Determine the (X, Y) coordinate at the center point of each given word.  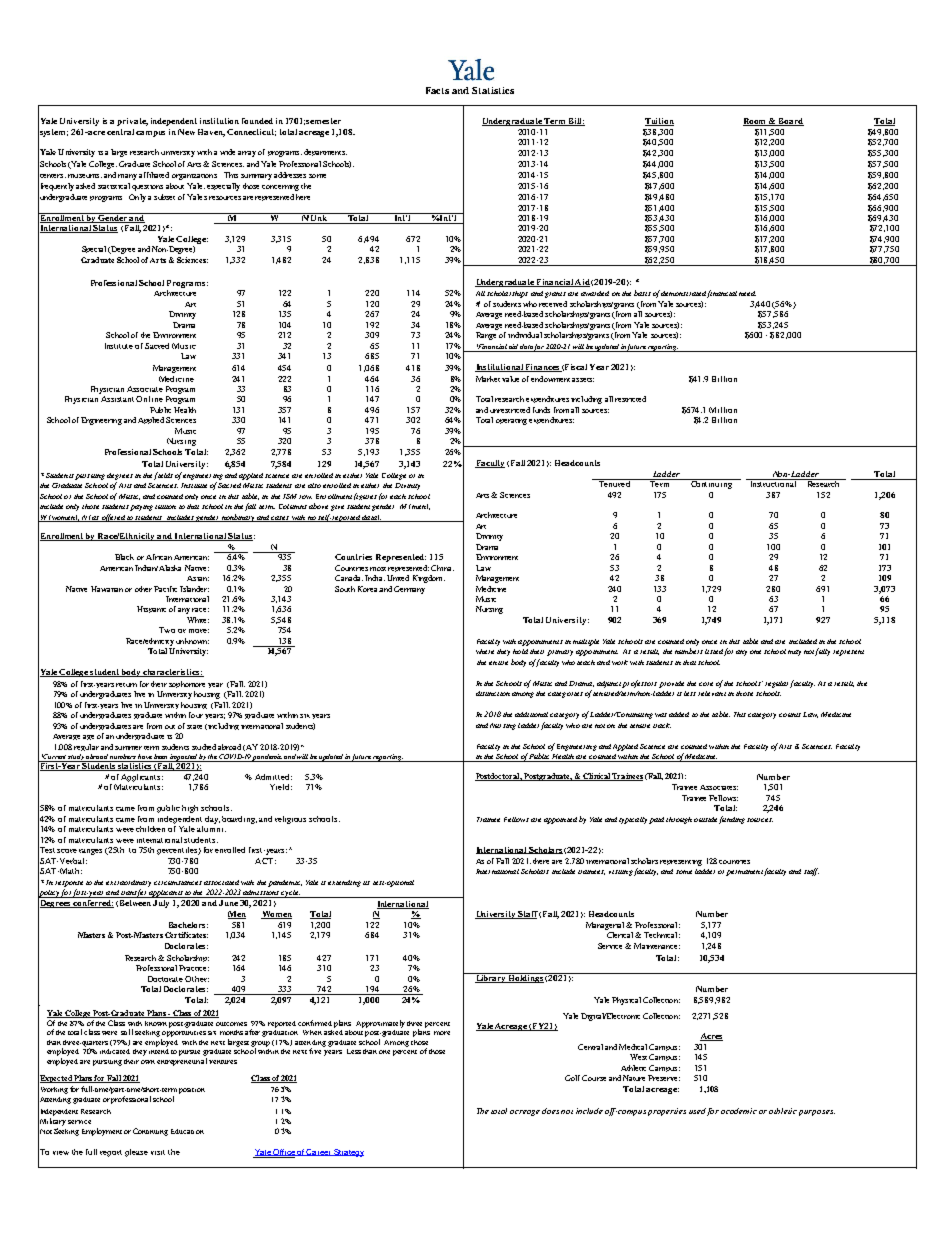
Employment (102, 1132)
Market (488, 379)
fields (163, 476)
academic (739, 1111)
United (398, 578)
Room (756, 122)
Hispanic (151, 609)
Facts (437, 90)
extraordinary (128, 883)
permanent (744, 873)
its (366, 883)
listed (714, 651)
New (186, 132)
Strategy (348, 1153)
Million (723, 410)
